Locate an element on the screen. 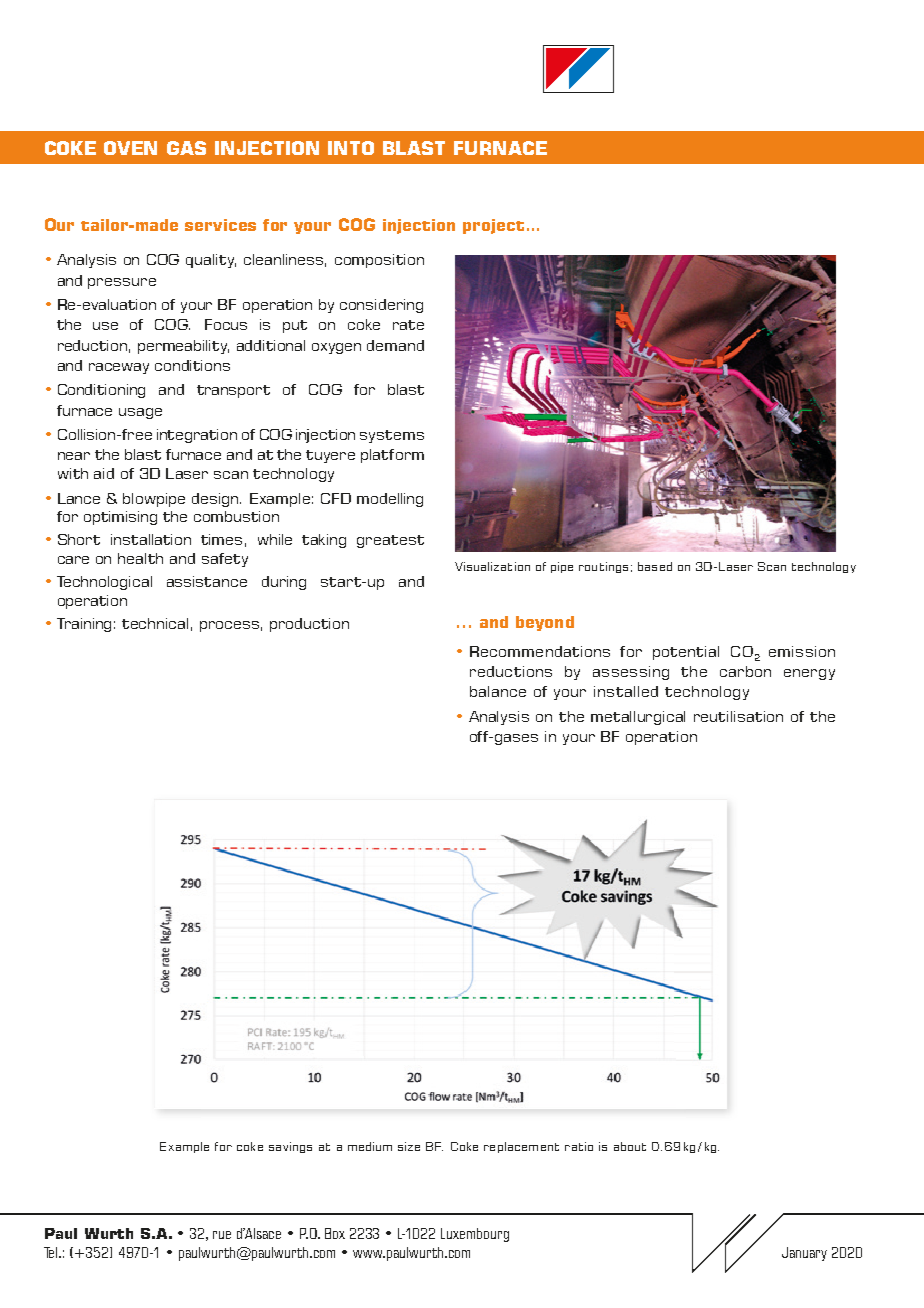 Image resolution: width=924 pixels, height=1308 pixels. Luxembourg is located at coordinates (475, 1235).
